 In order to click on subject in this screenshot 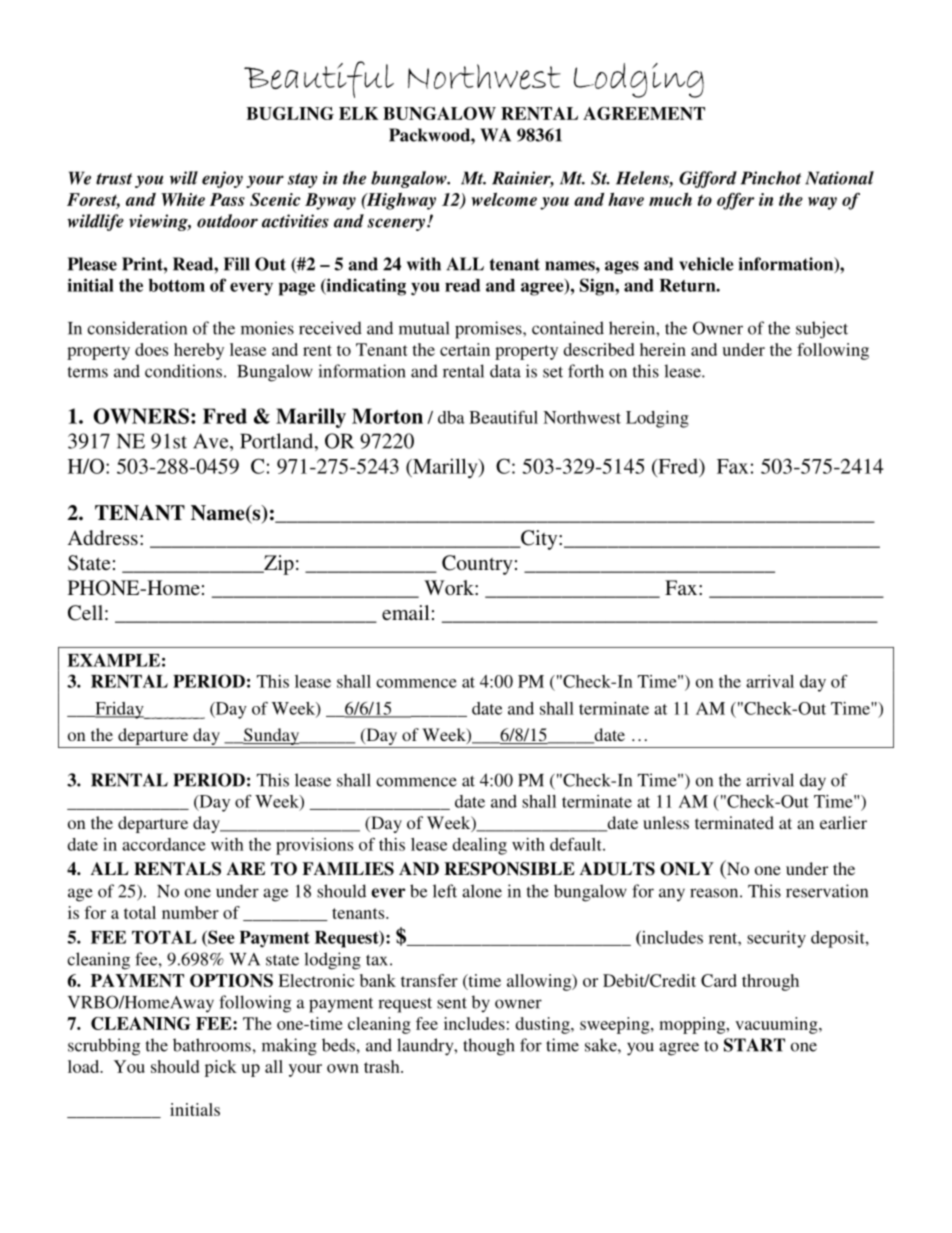, I will do `click(822, 330)`.
